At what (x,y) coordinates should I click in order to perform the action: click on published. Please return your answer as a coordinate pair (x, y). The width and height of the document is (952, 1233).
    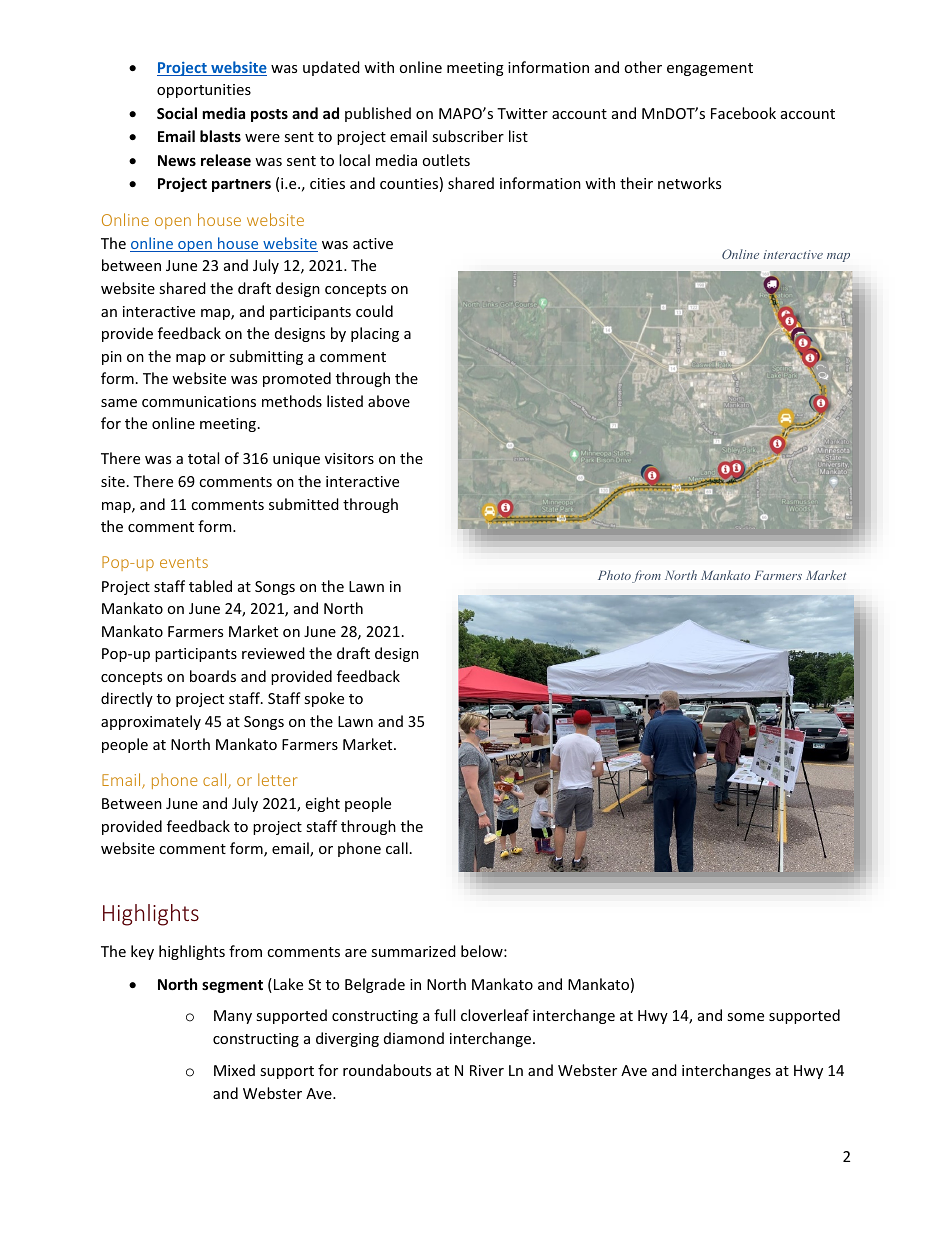
    Looking at the image, I should click on (378, 114).
